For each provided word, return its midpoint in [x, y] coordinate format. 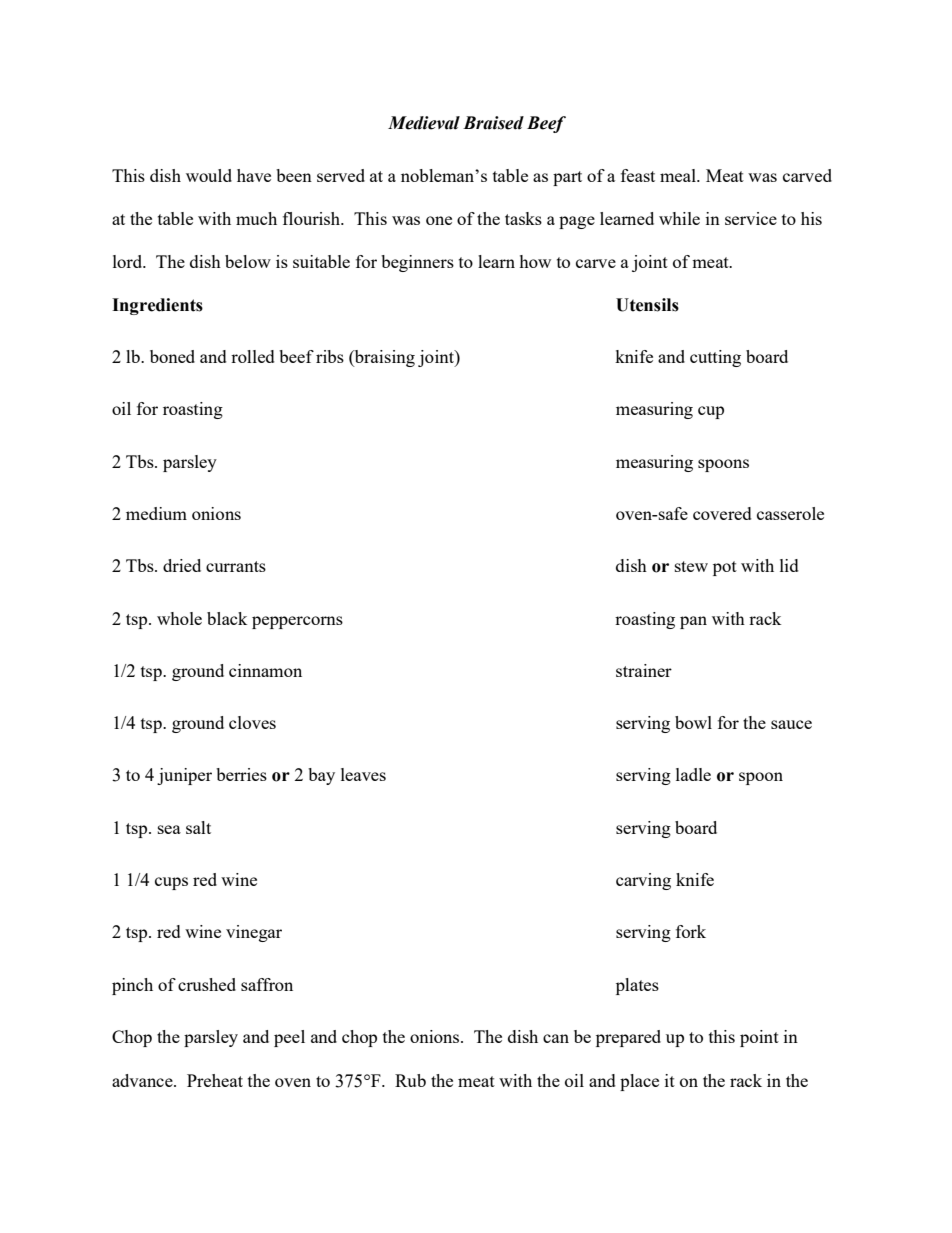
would [209, 175]
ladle [693, 774]
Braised [493, 123]
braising [384, 358]
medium [156, 513]
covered [722, 513]
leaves [363, 774]
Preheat [215, 1080]
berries [241, 774]
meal [679, 175]
